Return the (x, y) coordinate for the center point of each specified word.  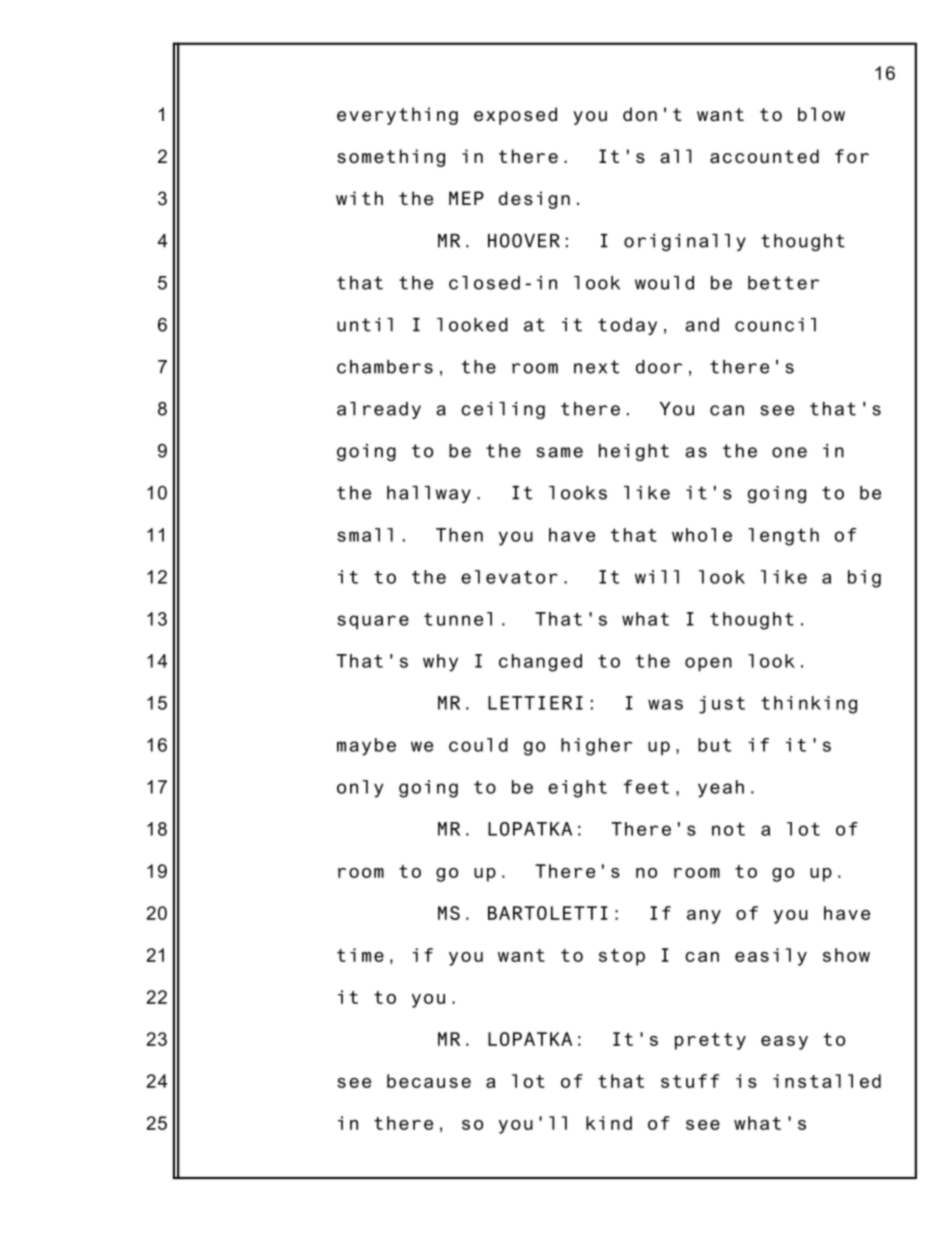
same (559, 452)
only (360, 789)
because (429, 1081)
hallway (429, 494)
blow (821, 114)
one (789, 452)
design (534, 200)
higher (596, 747)
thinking (809, 705)
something (391, 158)
